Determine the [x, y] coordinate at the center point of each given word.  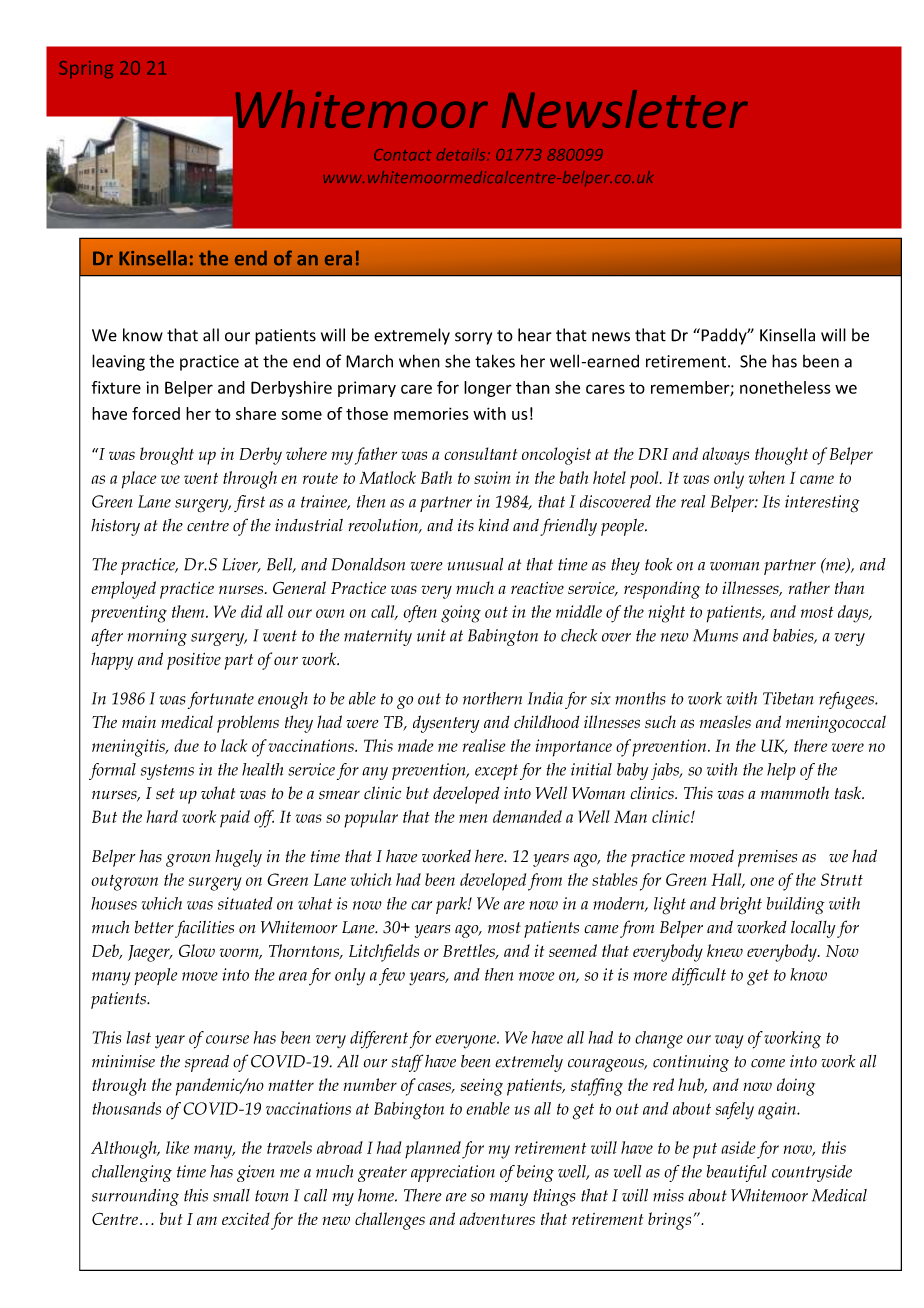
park [452, 905]
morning [157, 637]
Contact [402, 155]
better [154, 927]
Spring [86, 70]
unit [431, 635]
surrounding [135, 1197]
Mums [715, 635]
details [462, 154]
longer [488, 389]
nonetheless [785, 387]
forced [156, 413]
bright [741, 906]
